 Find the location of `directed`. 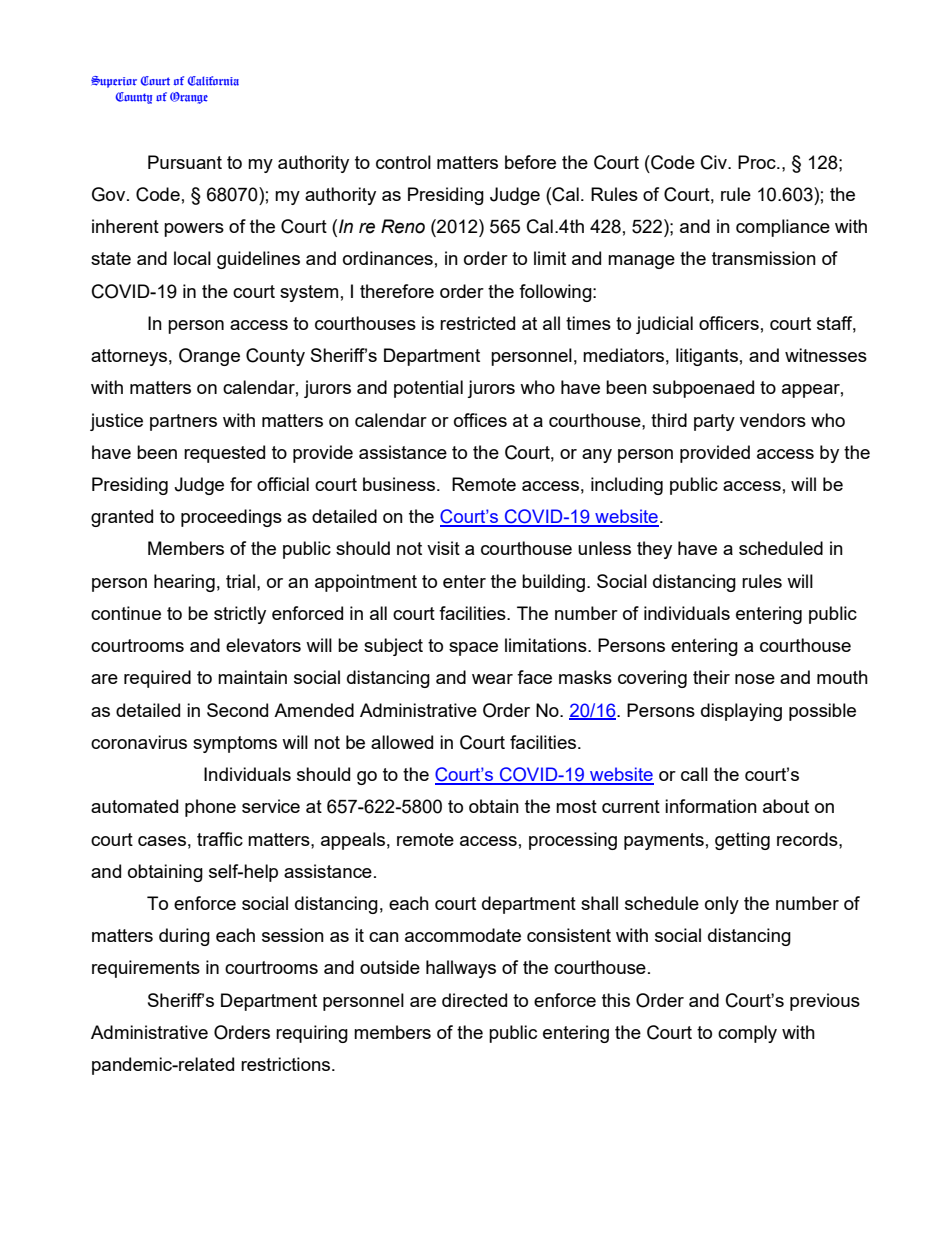

directed is located at coordinates (474, 1000).
